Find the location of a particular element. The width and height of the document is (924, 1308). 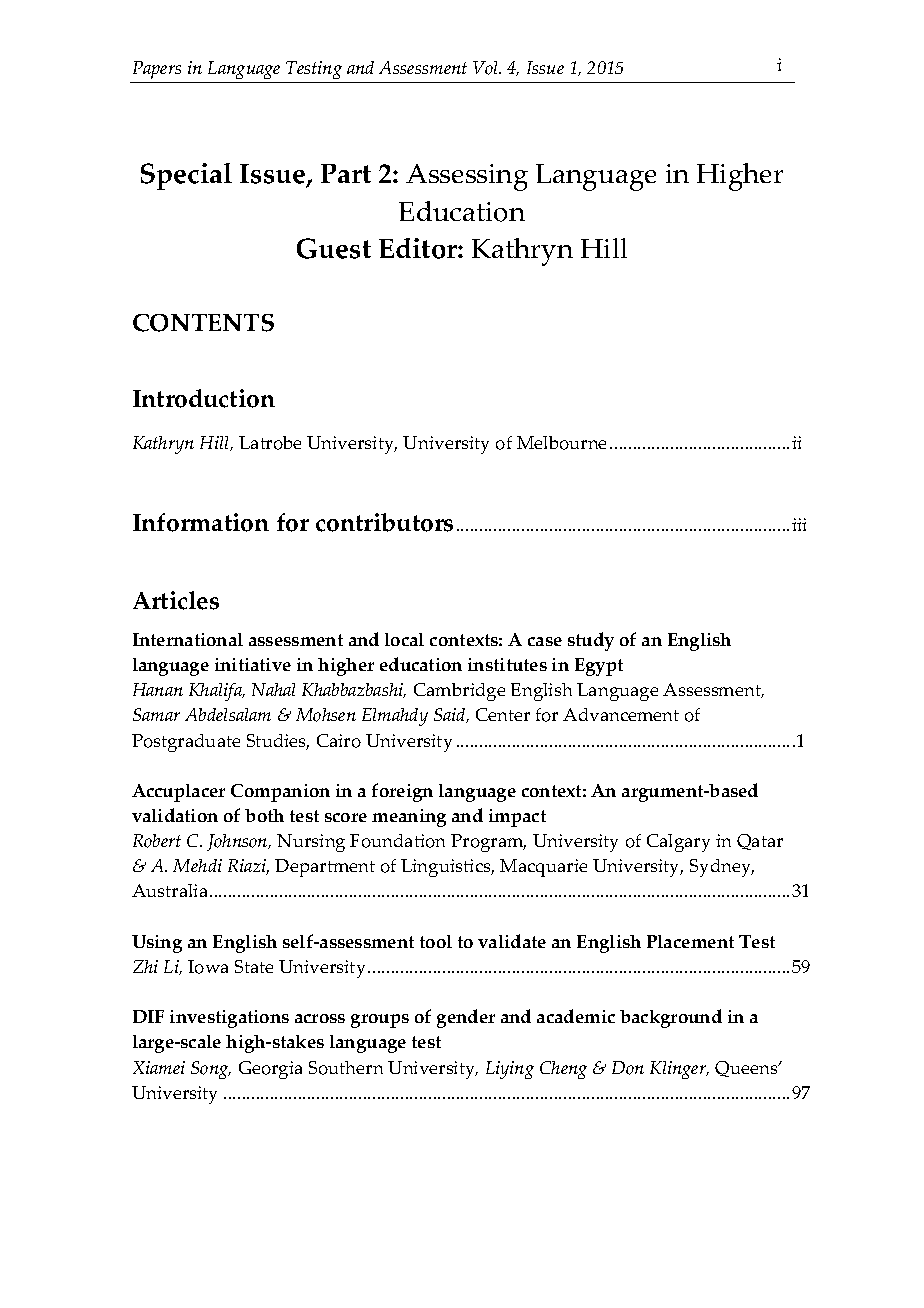

Postgraduate is located at coordinates (186, 743).
